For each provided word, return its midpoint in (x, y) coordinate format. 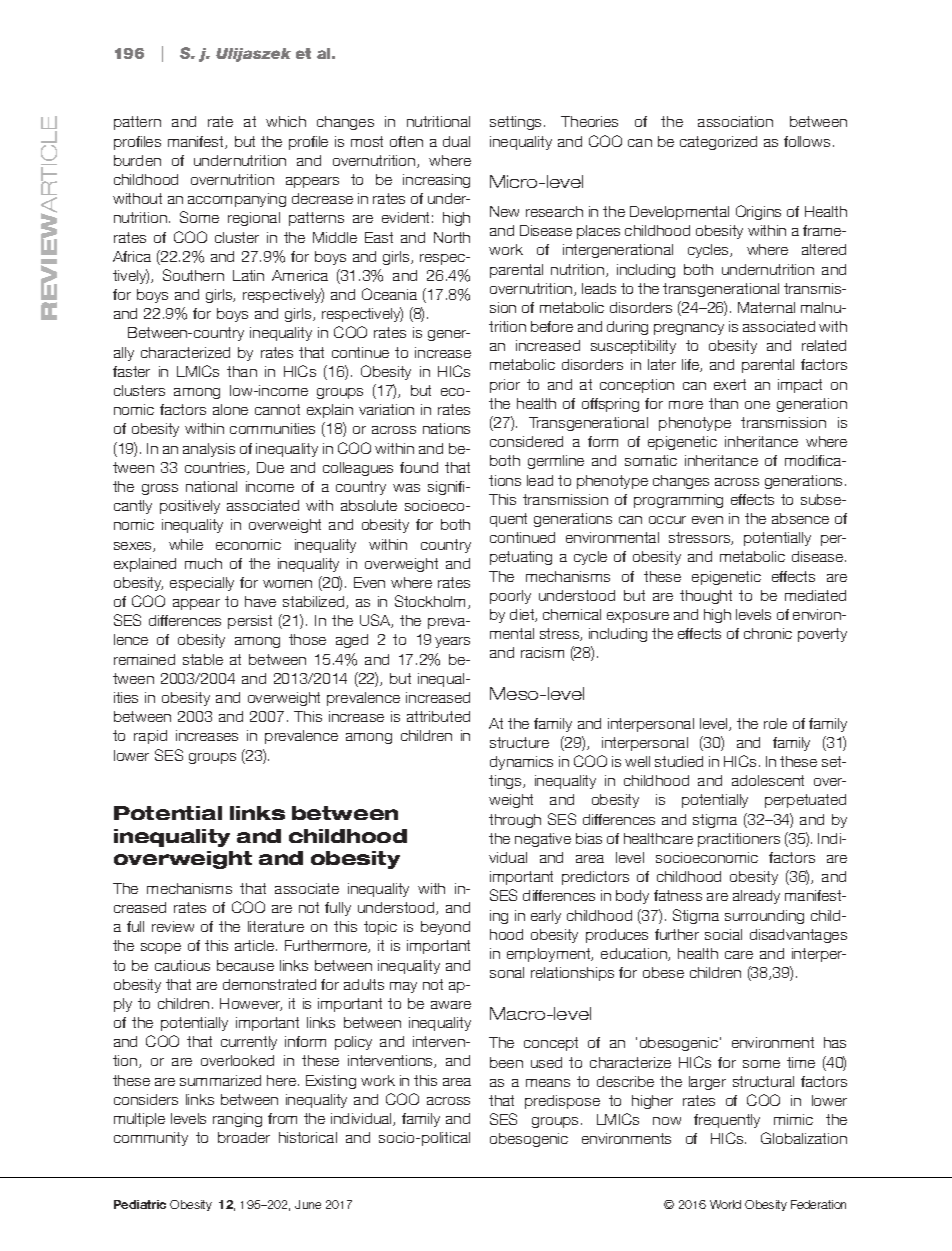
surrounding (764, 917)
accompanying (237, 200)
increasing (436, 181)
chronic (768, 633)
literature (276, 926)
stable (203, 659)
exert (730, 384)
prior (505, 386)
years (452, 642)
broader (244, 1137)
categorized (718, 143)
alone (230, 409)
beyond (445, 928)
